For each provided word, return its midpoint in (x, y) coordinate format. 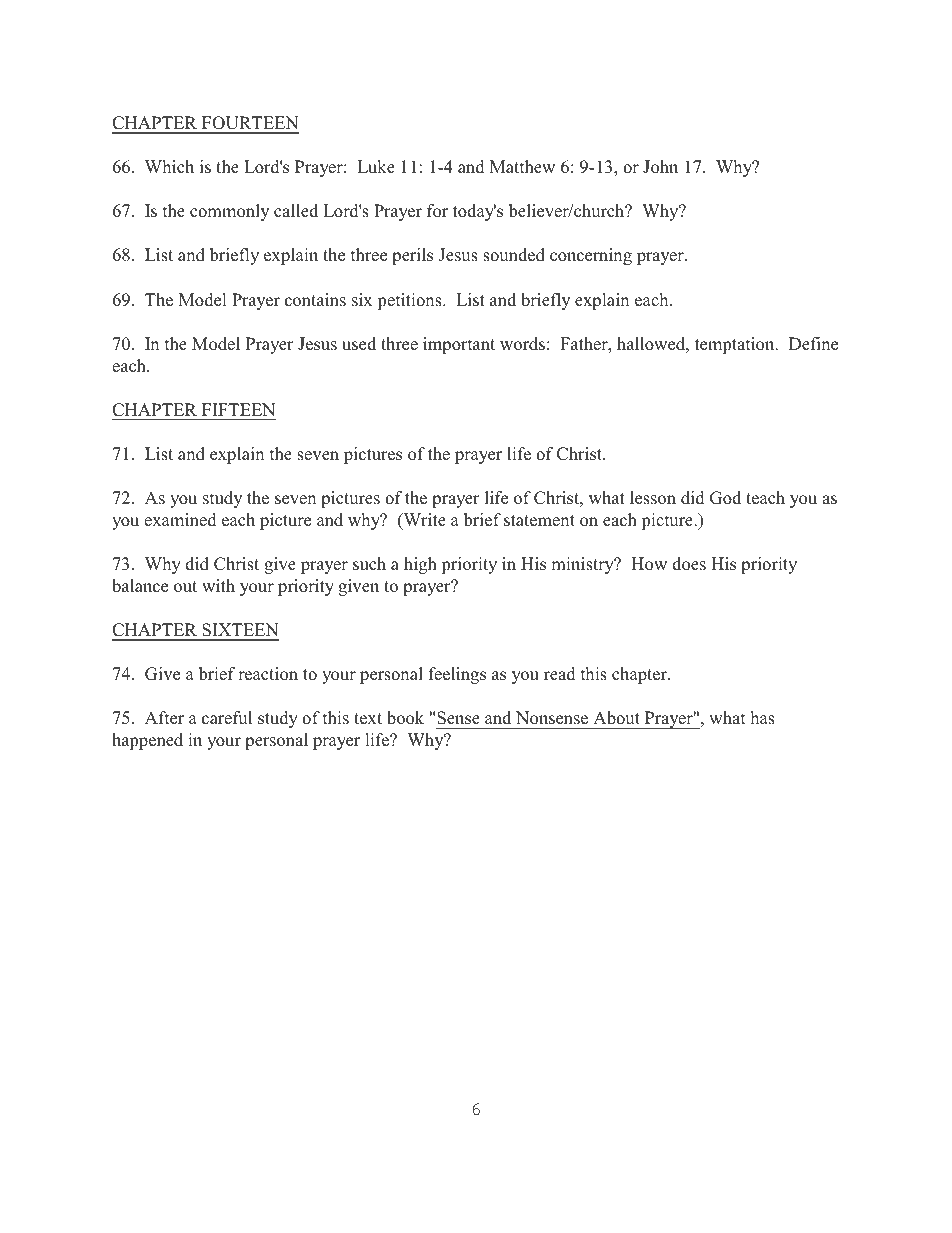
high (420, 565)
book (405, 718)
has (762, 718)
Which (169, 166)
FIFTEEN (238, 409)
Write (423, 521)
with (218, 585)
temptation (736, 345)
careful (227, 718)
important (459, 345)
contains (315, 300)
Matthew (522, 166)
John (660, 167)
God (725, 498)
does (689, 564)
